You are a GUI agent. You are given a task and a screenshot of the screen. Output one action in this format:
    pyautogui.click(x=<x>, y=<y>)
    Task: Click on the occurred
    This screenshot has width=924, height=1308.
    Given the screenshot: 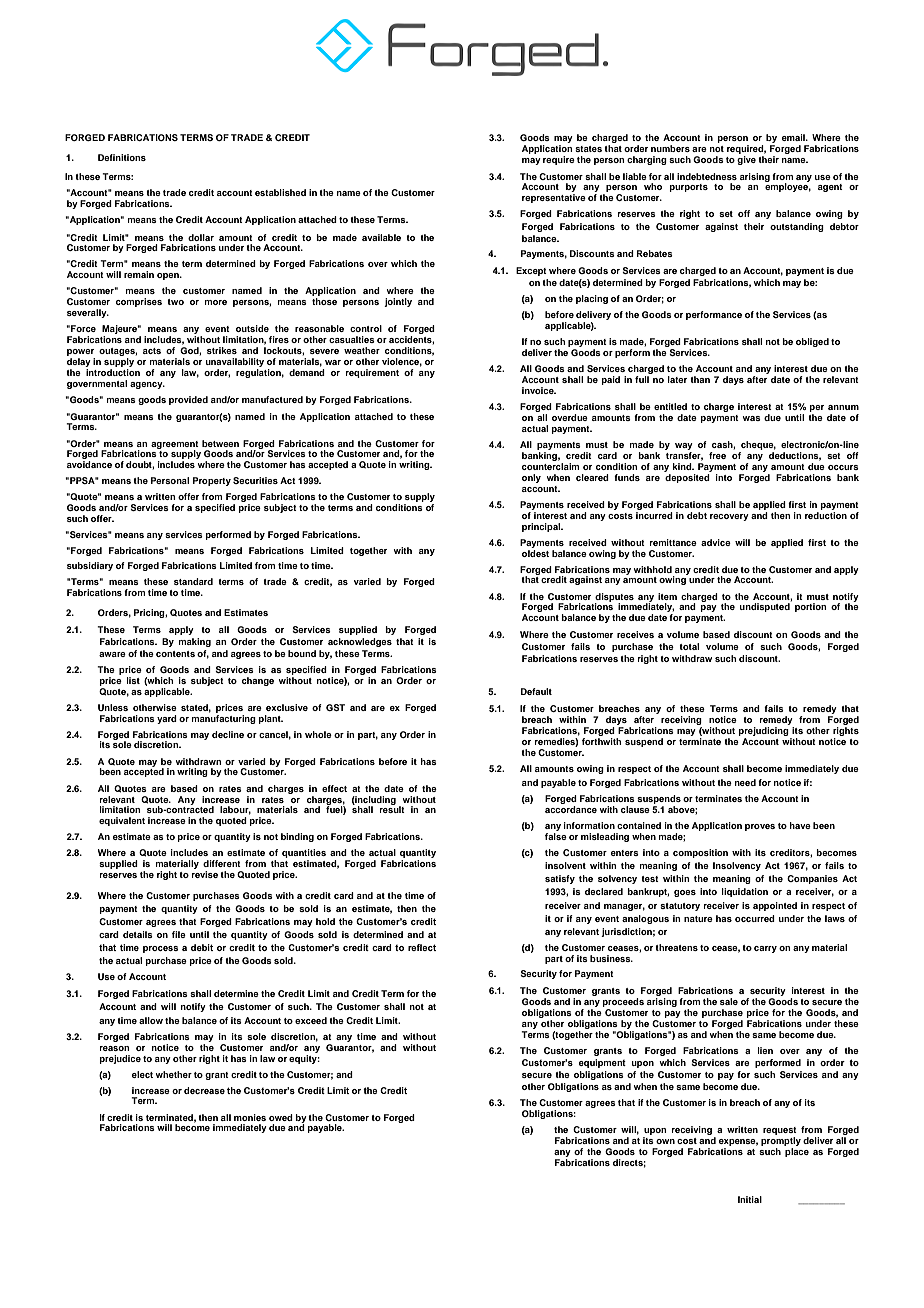 What is the action you would take?
    pyautogui.click(x=755, y=918)
